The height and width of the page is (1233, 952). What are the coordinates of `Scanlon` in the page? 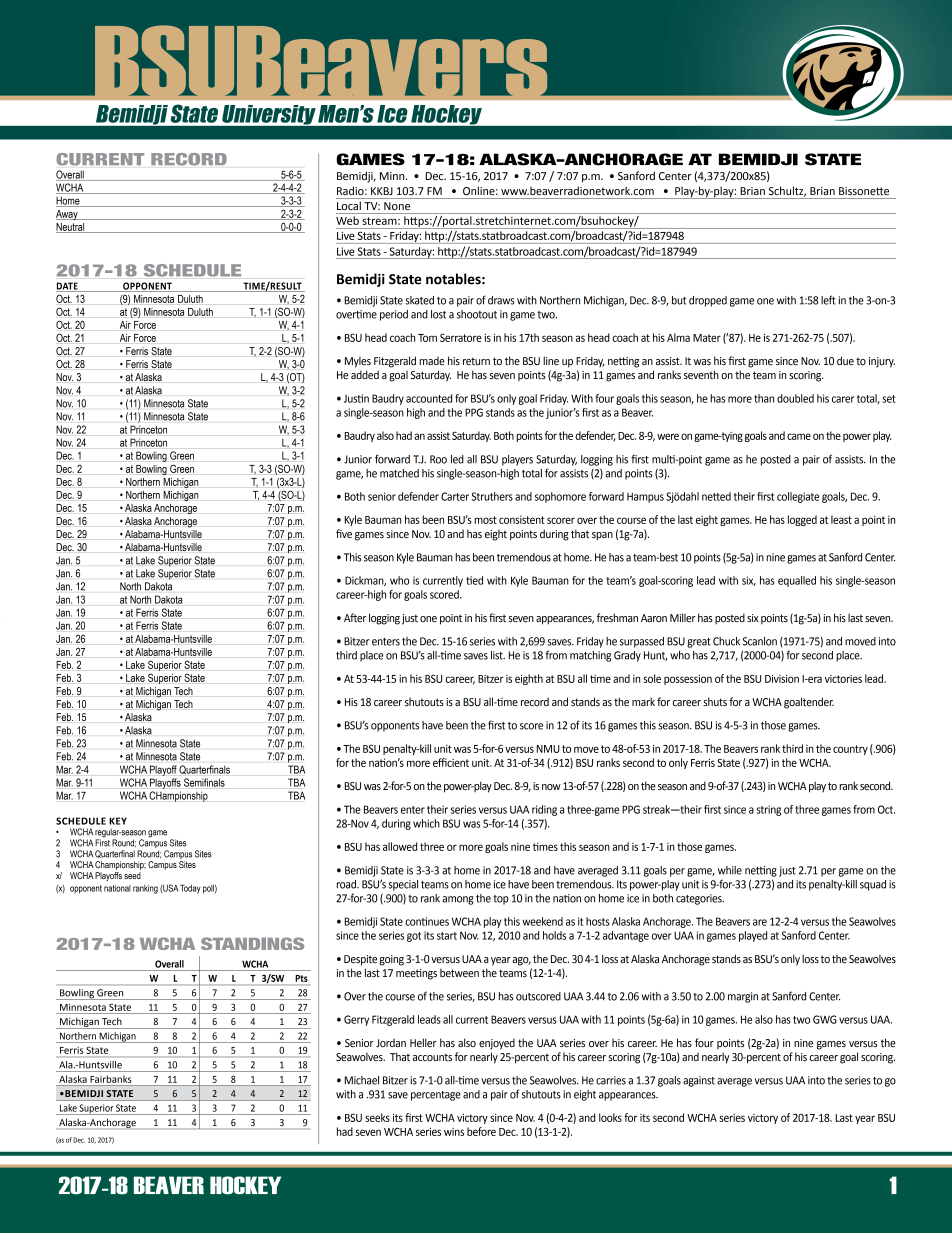 It's located at (760, 641).
